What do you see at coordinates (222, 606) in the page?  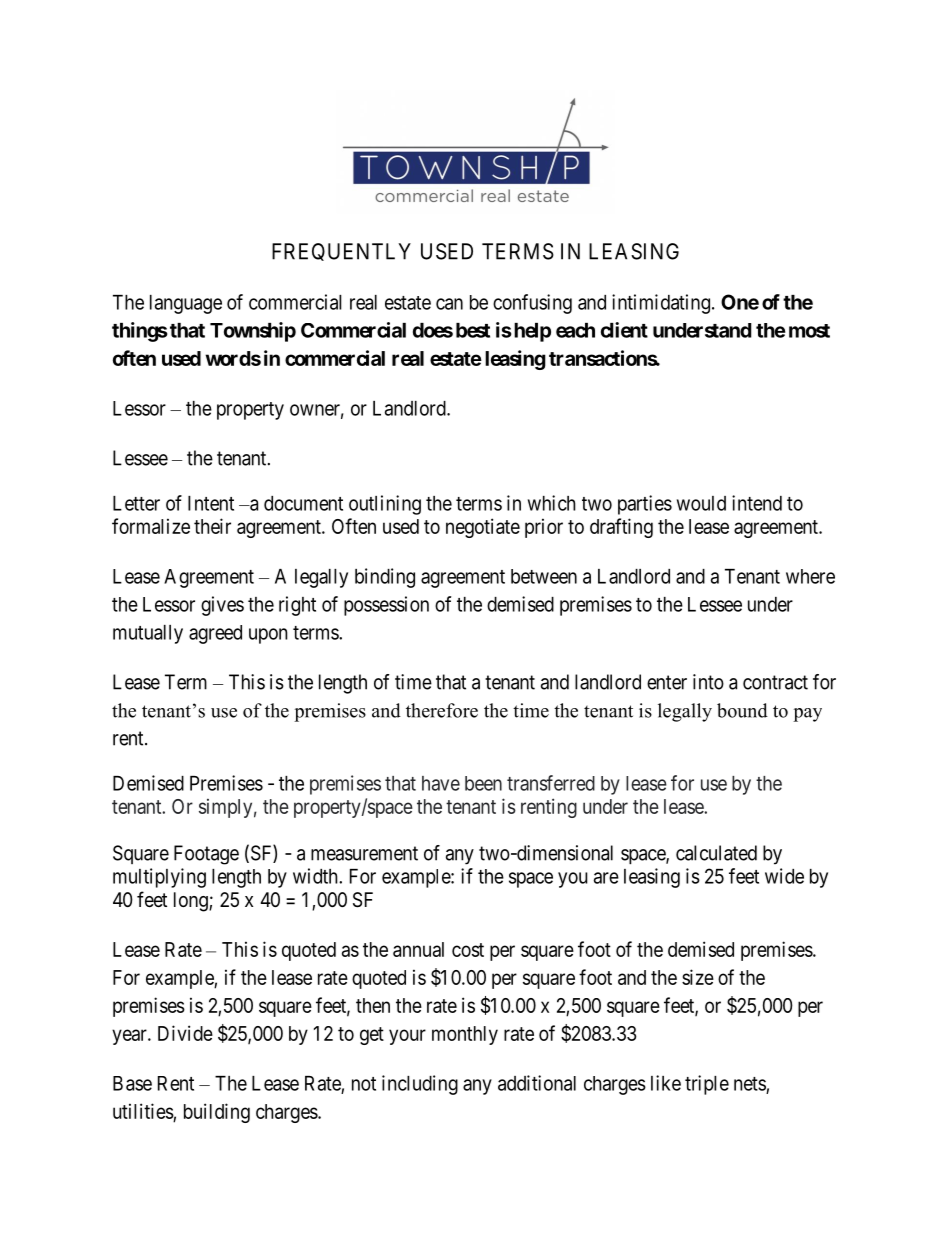 I see `gives` at bounding box center [222, 606].
